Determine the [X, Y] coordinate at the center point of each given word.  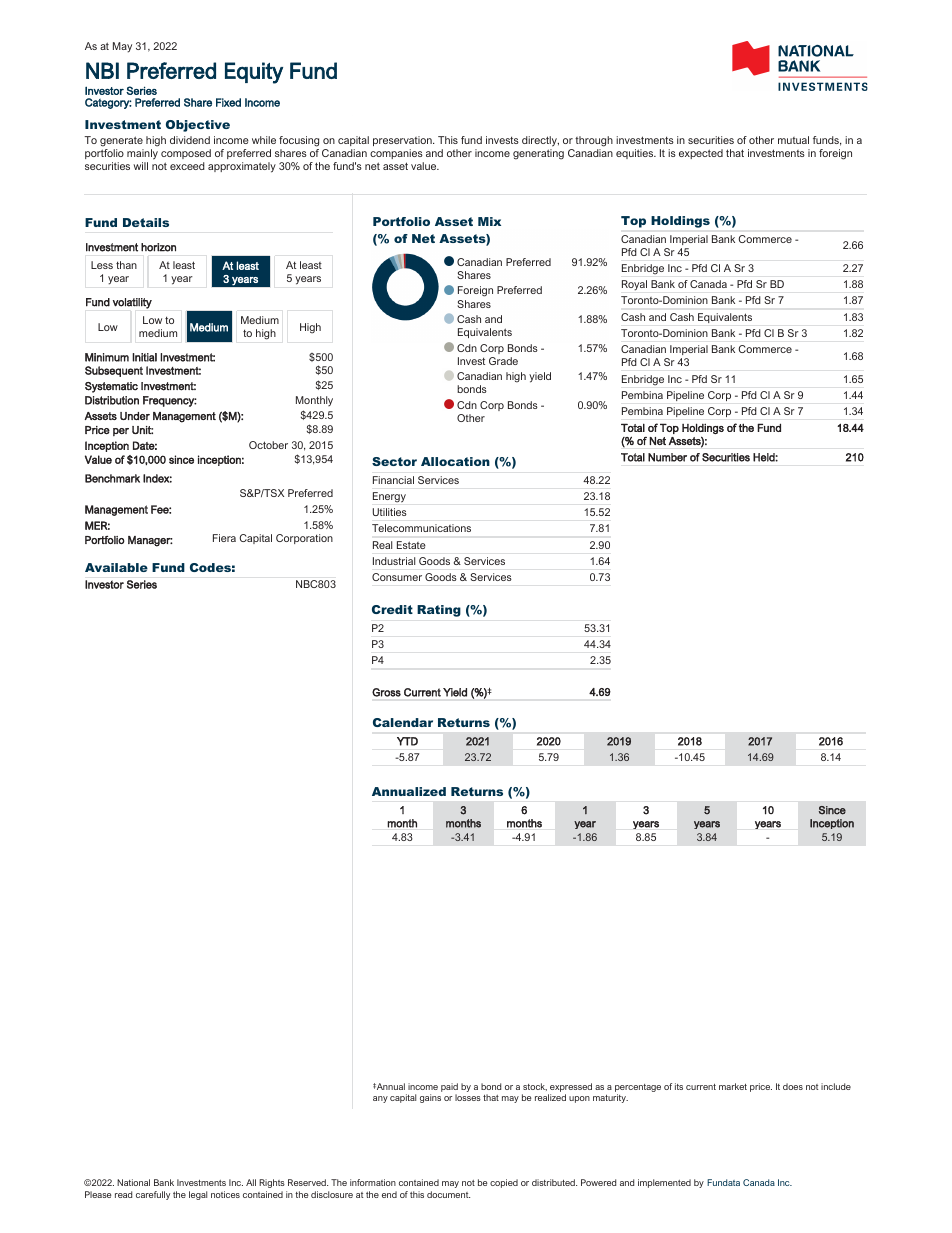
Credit [392, 609]
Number [667, 457]
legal [198, 1195]
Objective [198, 126]
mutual [793, 140]
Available [116, 567]
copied [504, 1183]
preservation [403, 141]
